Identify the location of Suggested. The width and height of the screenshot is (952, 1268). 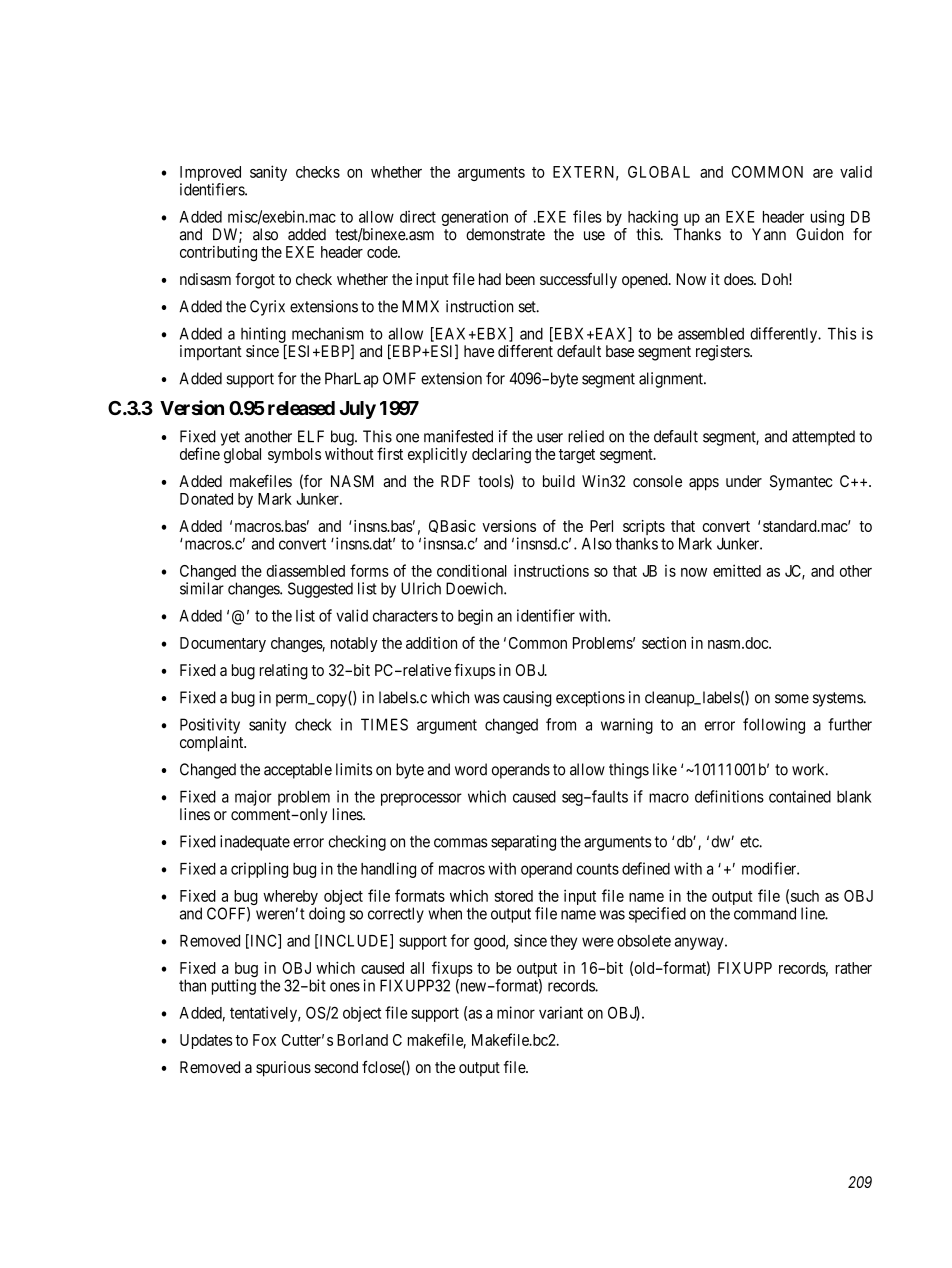
(320, 590).
